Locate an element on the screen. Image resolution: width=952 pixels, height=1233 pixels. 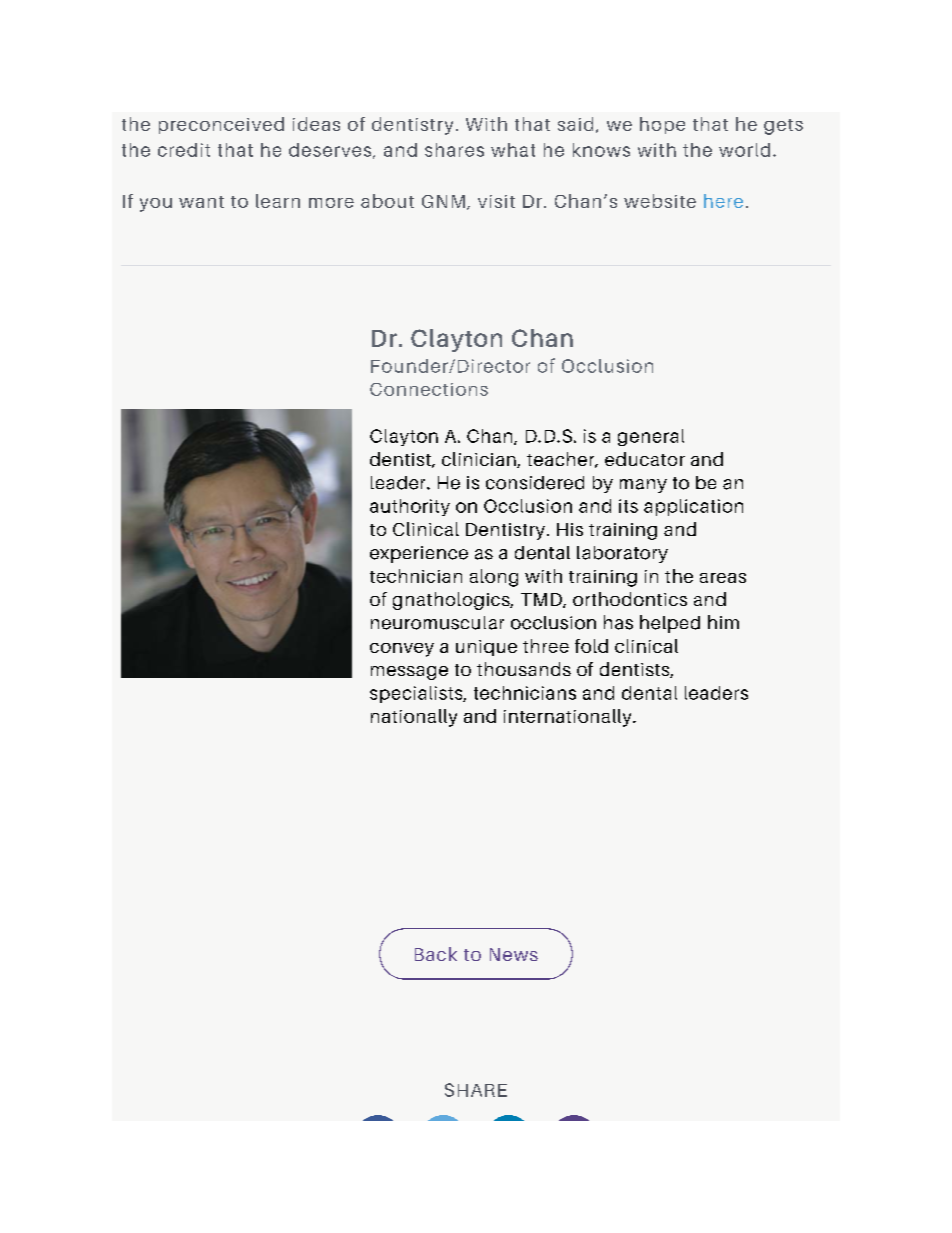
preconceived is located at coordinates (221, 125).
